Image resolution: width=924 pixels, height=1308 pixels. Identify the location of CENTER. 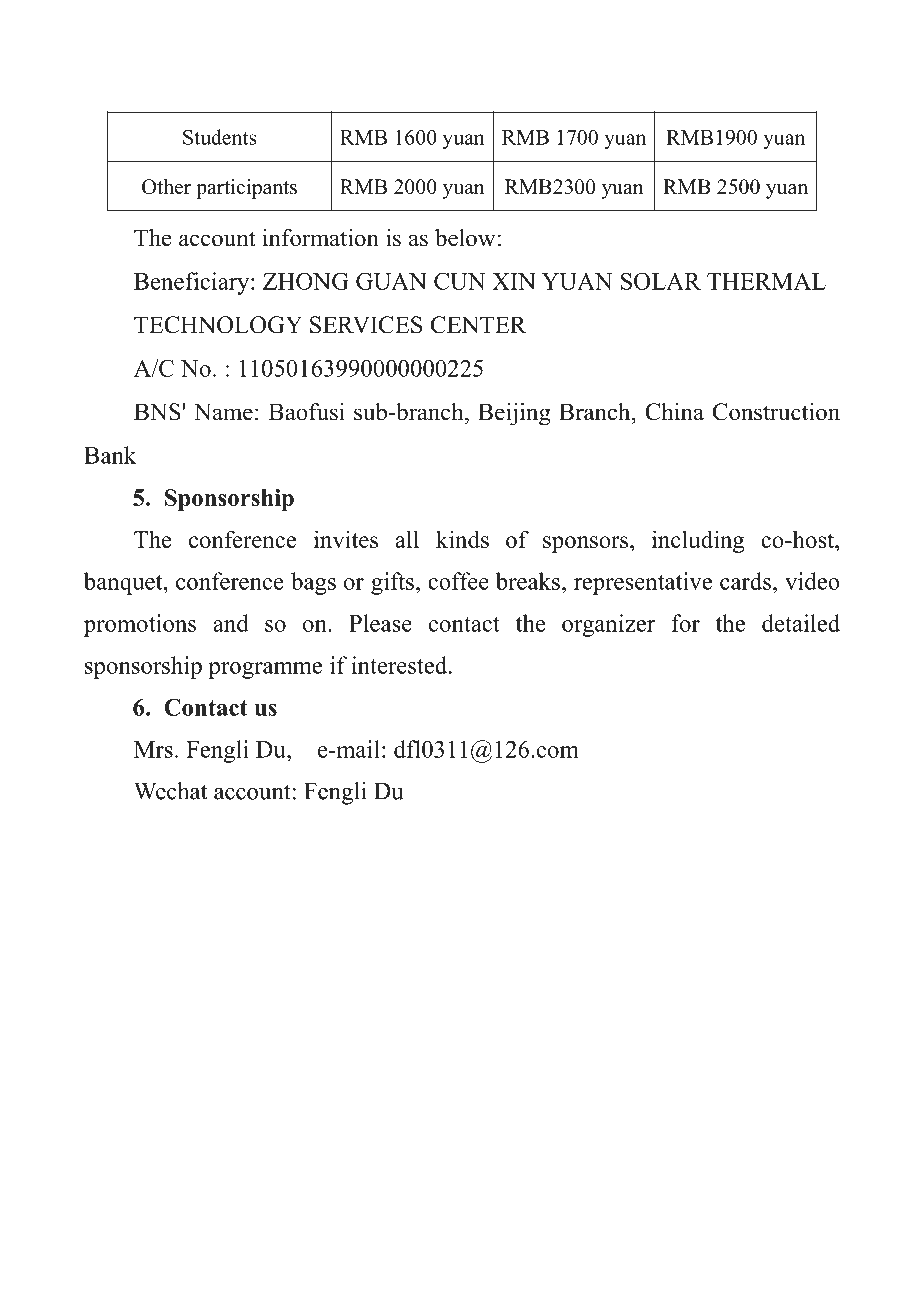
(479, 325).
